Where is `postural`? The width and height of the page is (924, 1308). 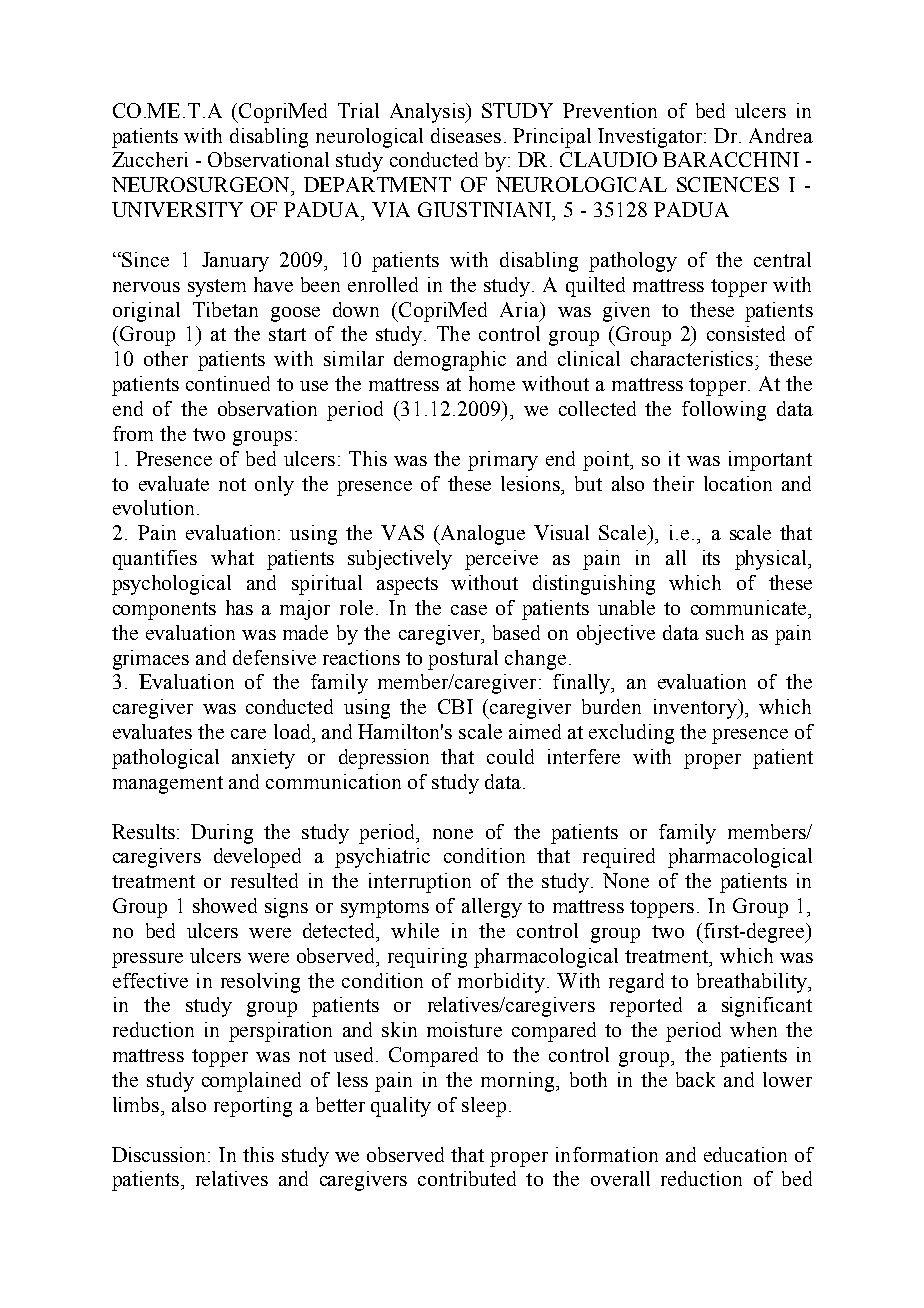 postural is located at coordinates (463, 660).
